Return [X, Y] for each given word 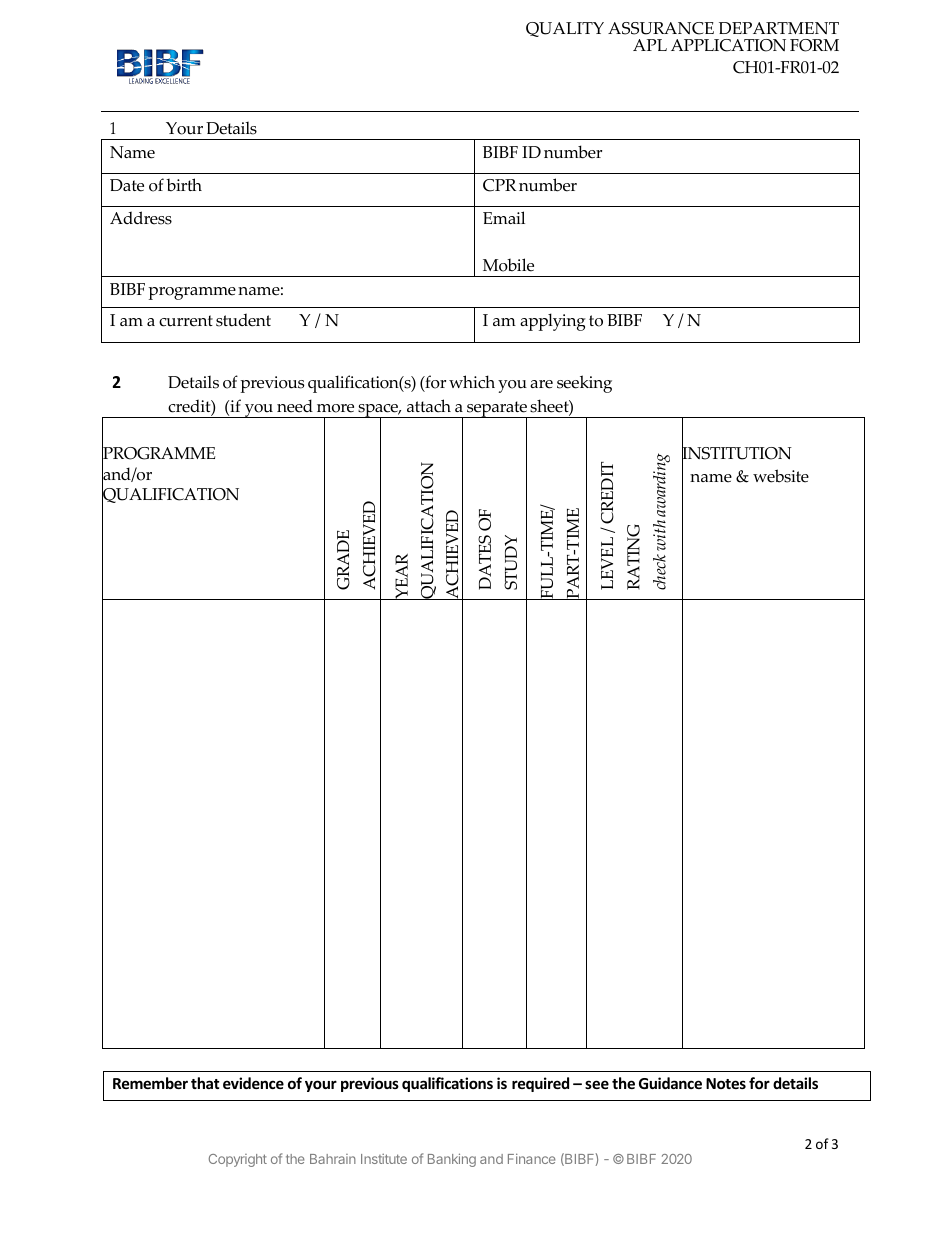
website [781, 476]
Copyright [238, 1160]
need [295, 406]
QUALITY [565, 29]
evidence [253, 1083]
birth [184, 185]
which [472, 382]
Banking [452, 1160]
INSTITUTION [737, 454]
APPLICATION [728, 45]
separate [497, 410]
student [243, 320]
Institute [384, 1159]
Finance [531, 1158]
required [540, 1084]
